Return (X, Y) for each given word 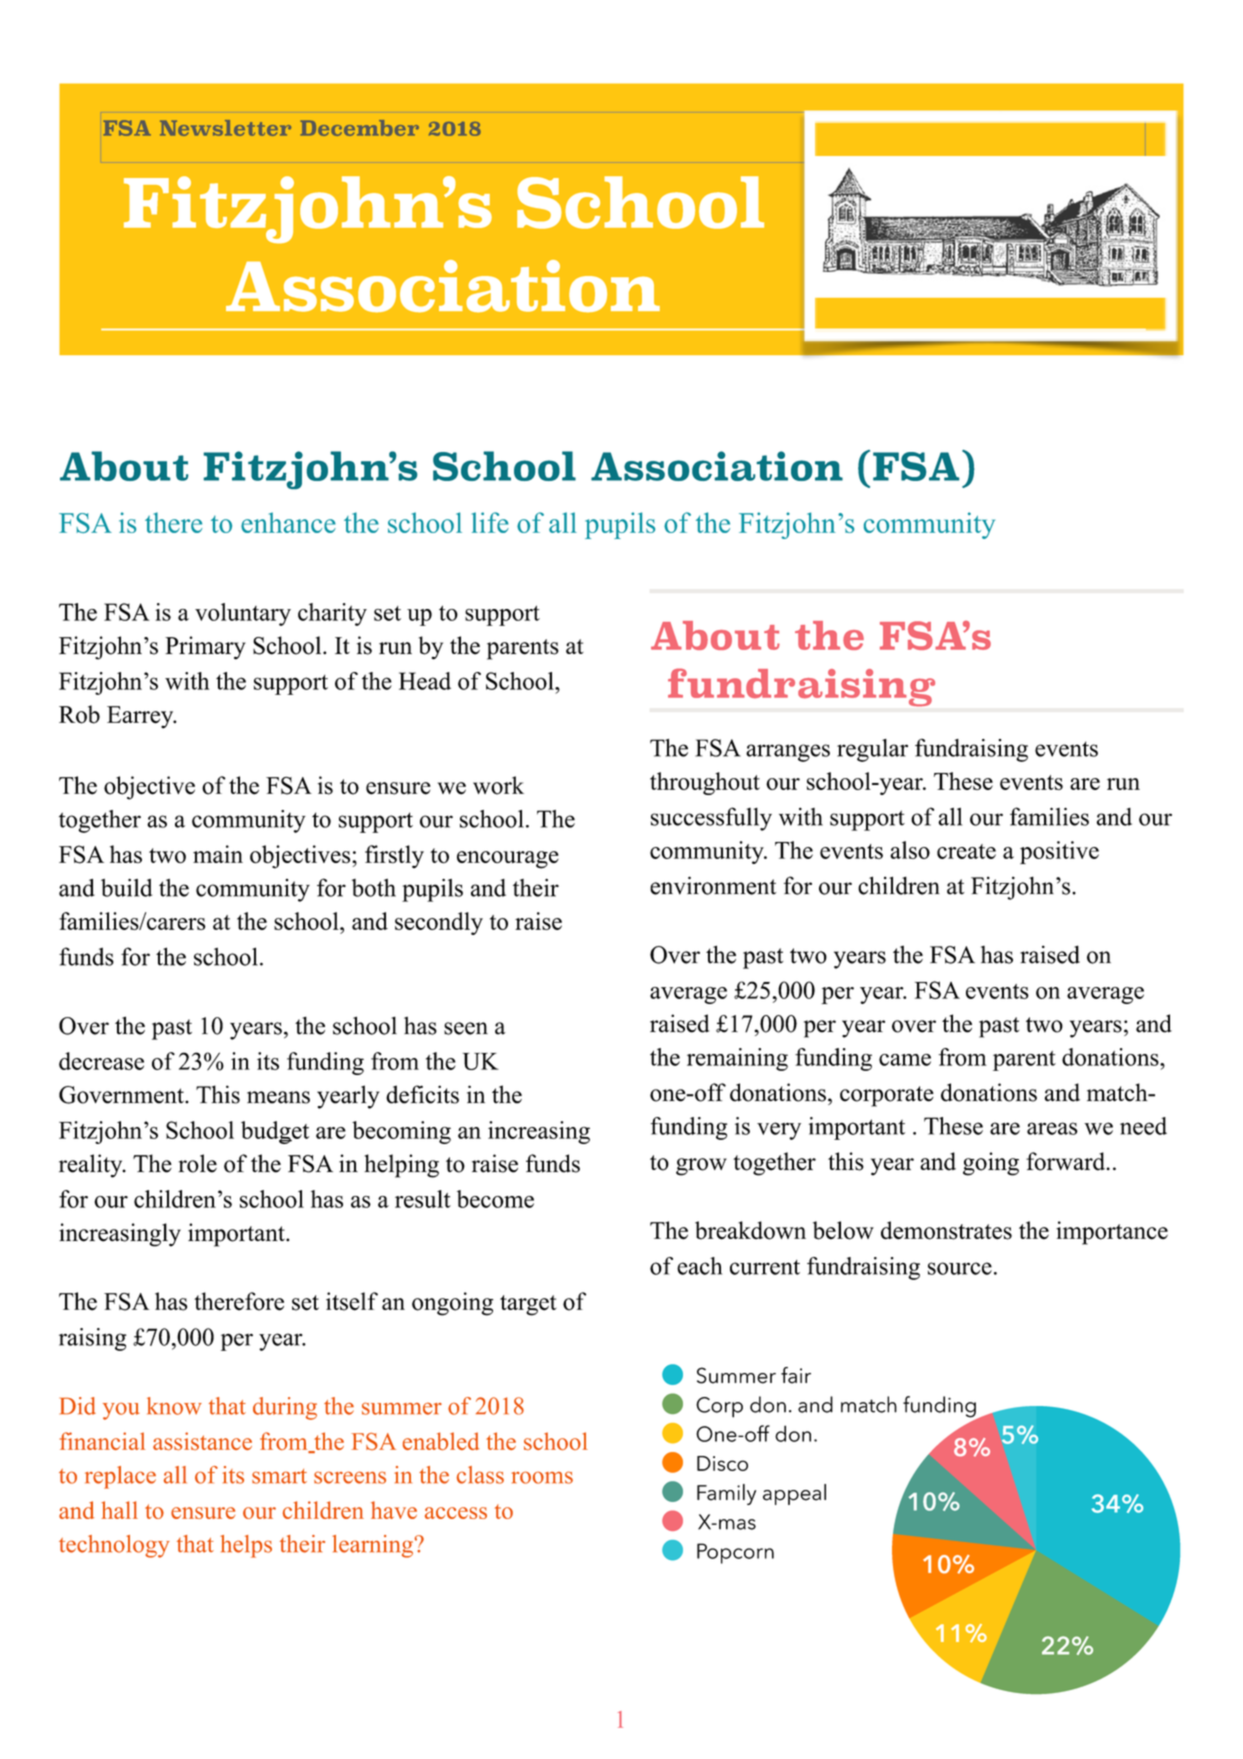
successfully (711, 819)
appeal (794, 1494)
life (490, 522)
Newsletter (225, 128)
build (126, 887)
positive (1059, 852)
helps (246, 1546)
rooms (542, 1477)
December (359, 128)
